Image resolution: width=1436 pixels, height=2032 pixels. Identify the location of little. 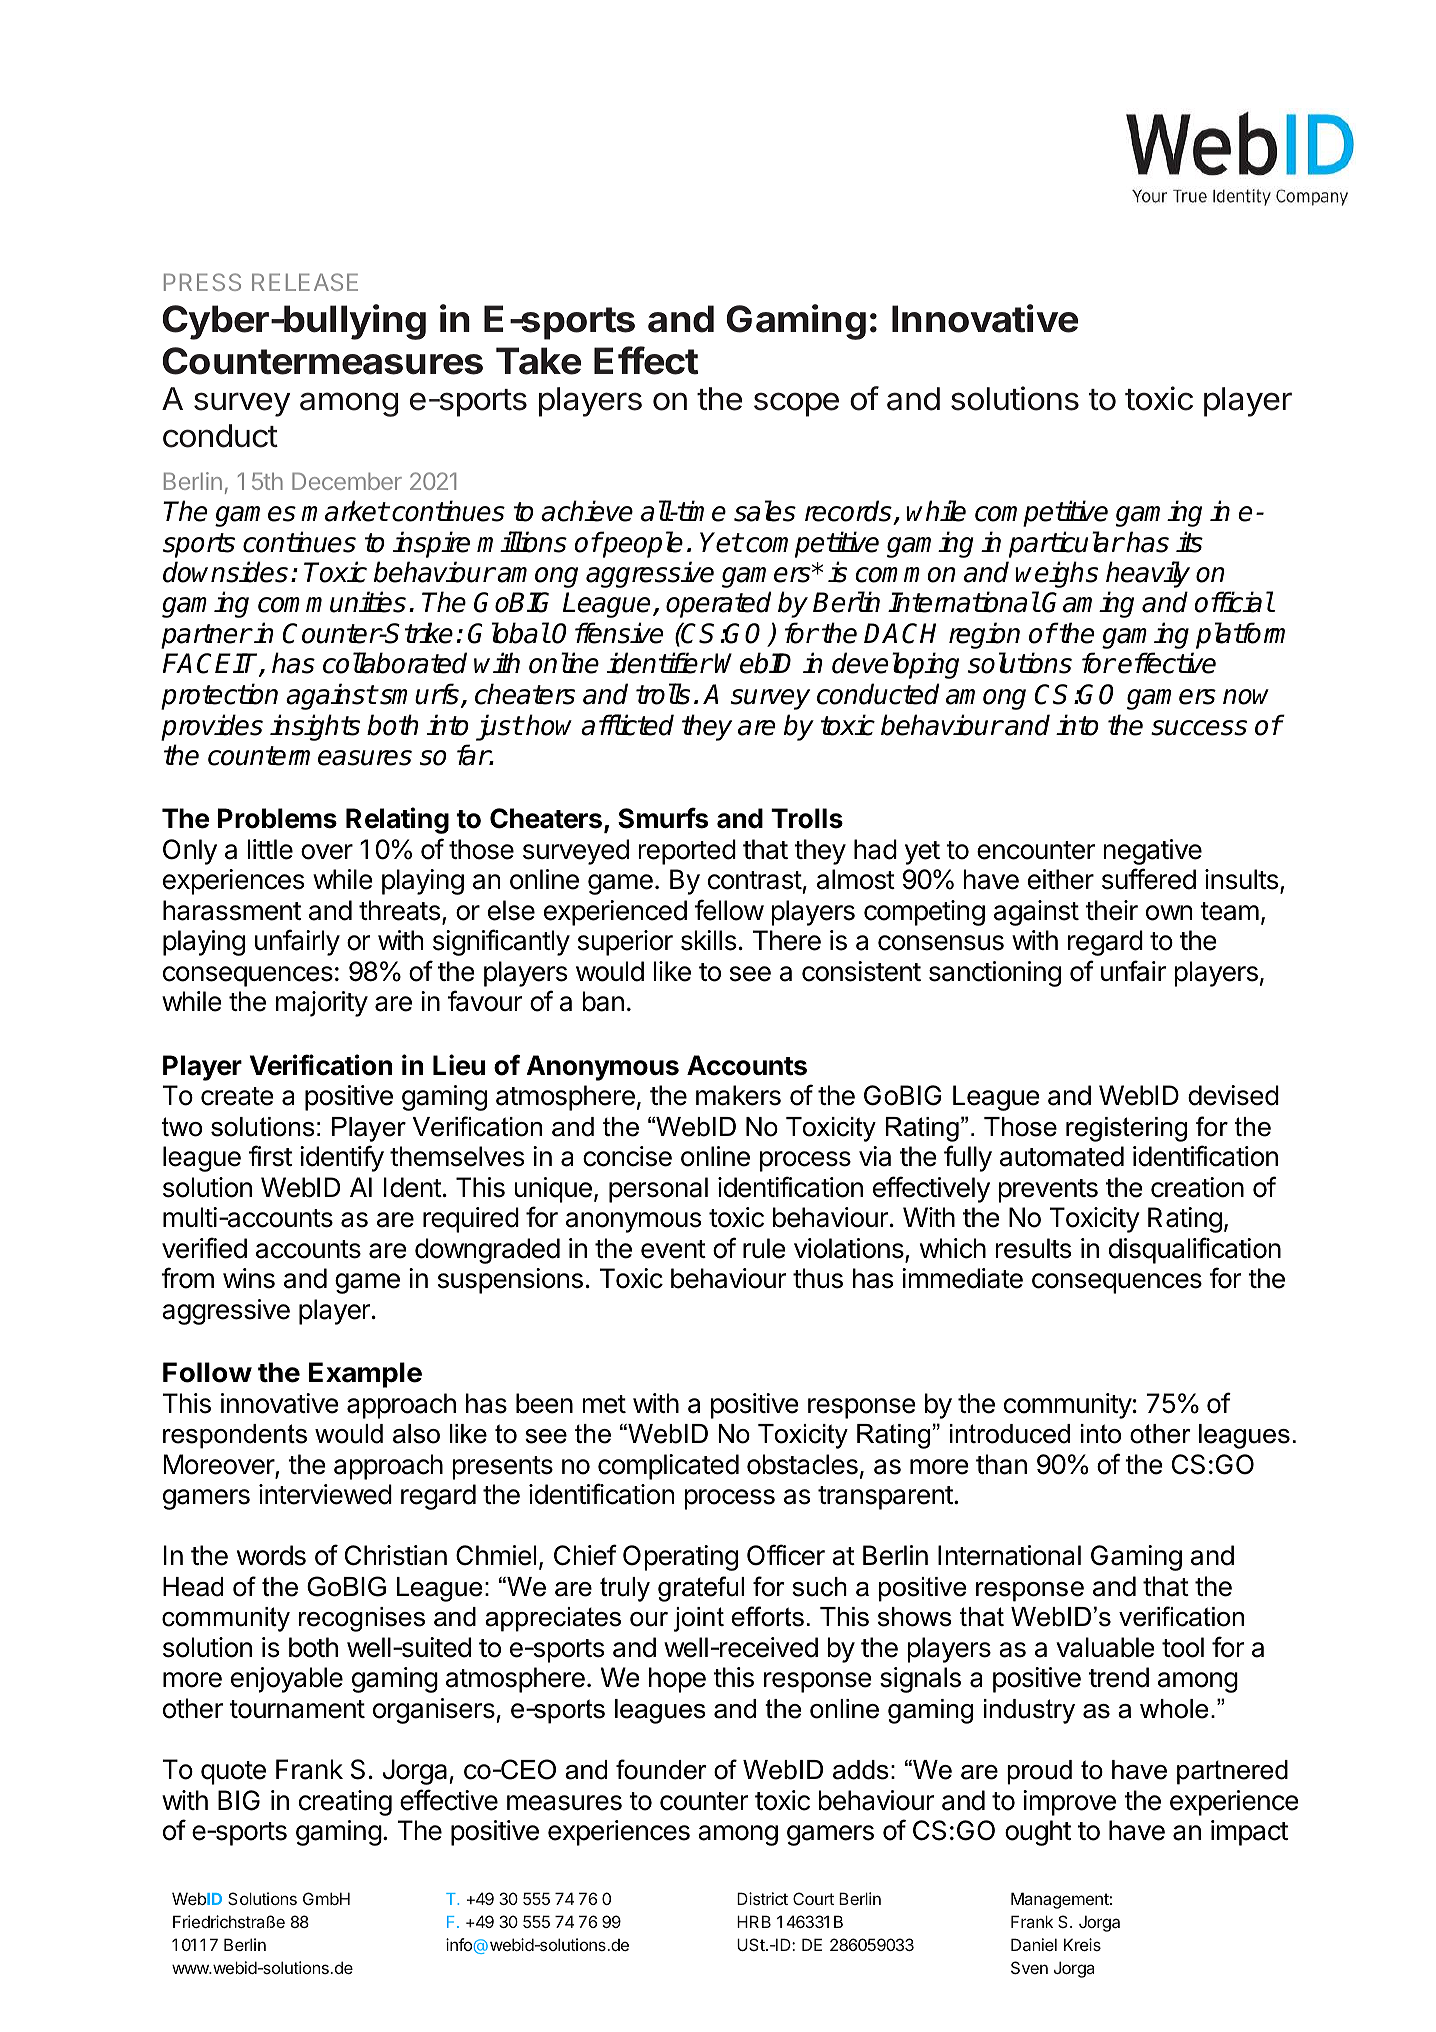
(270, 849).
